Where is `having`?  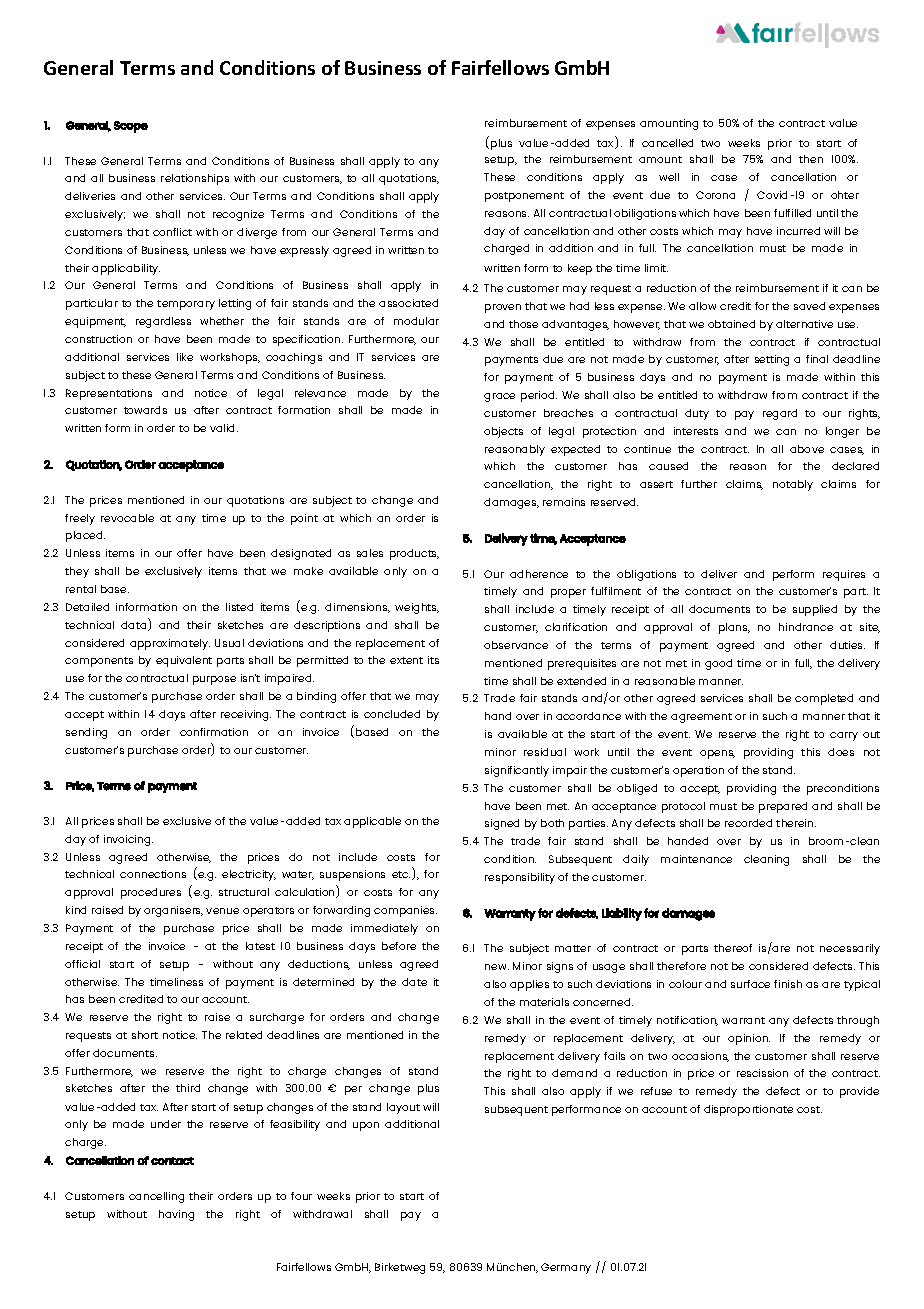
having is located at coordinates (176, 1215).
